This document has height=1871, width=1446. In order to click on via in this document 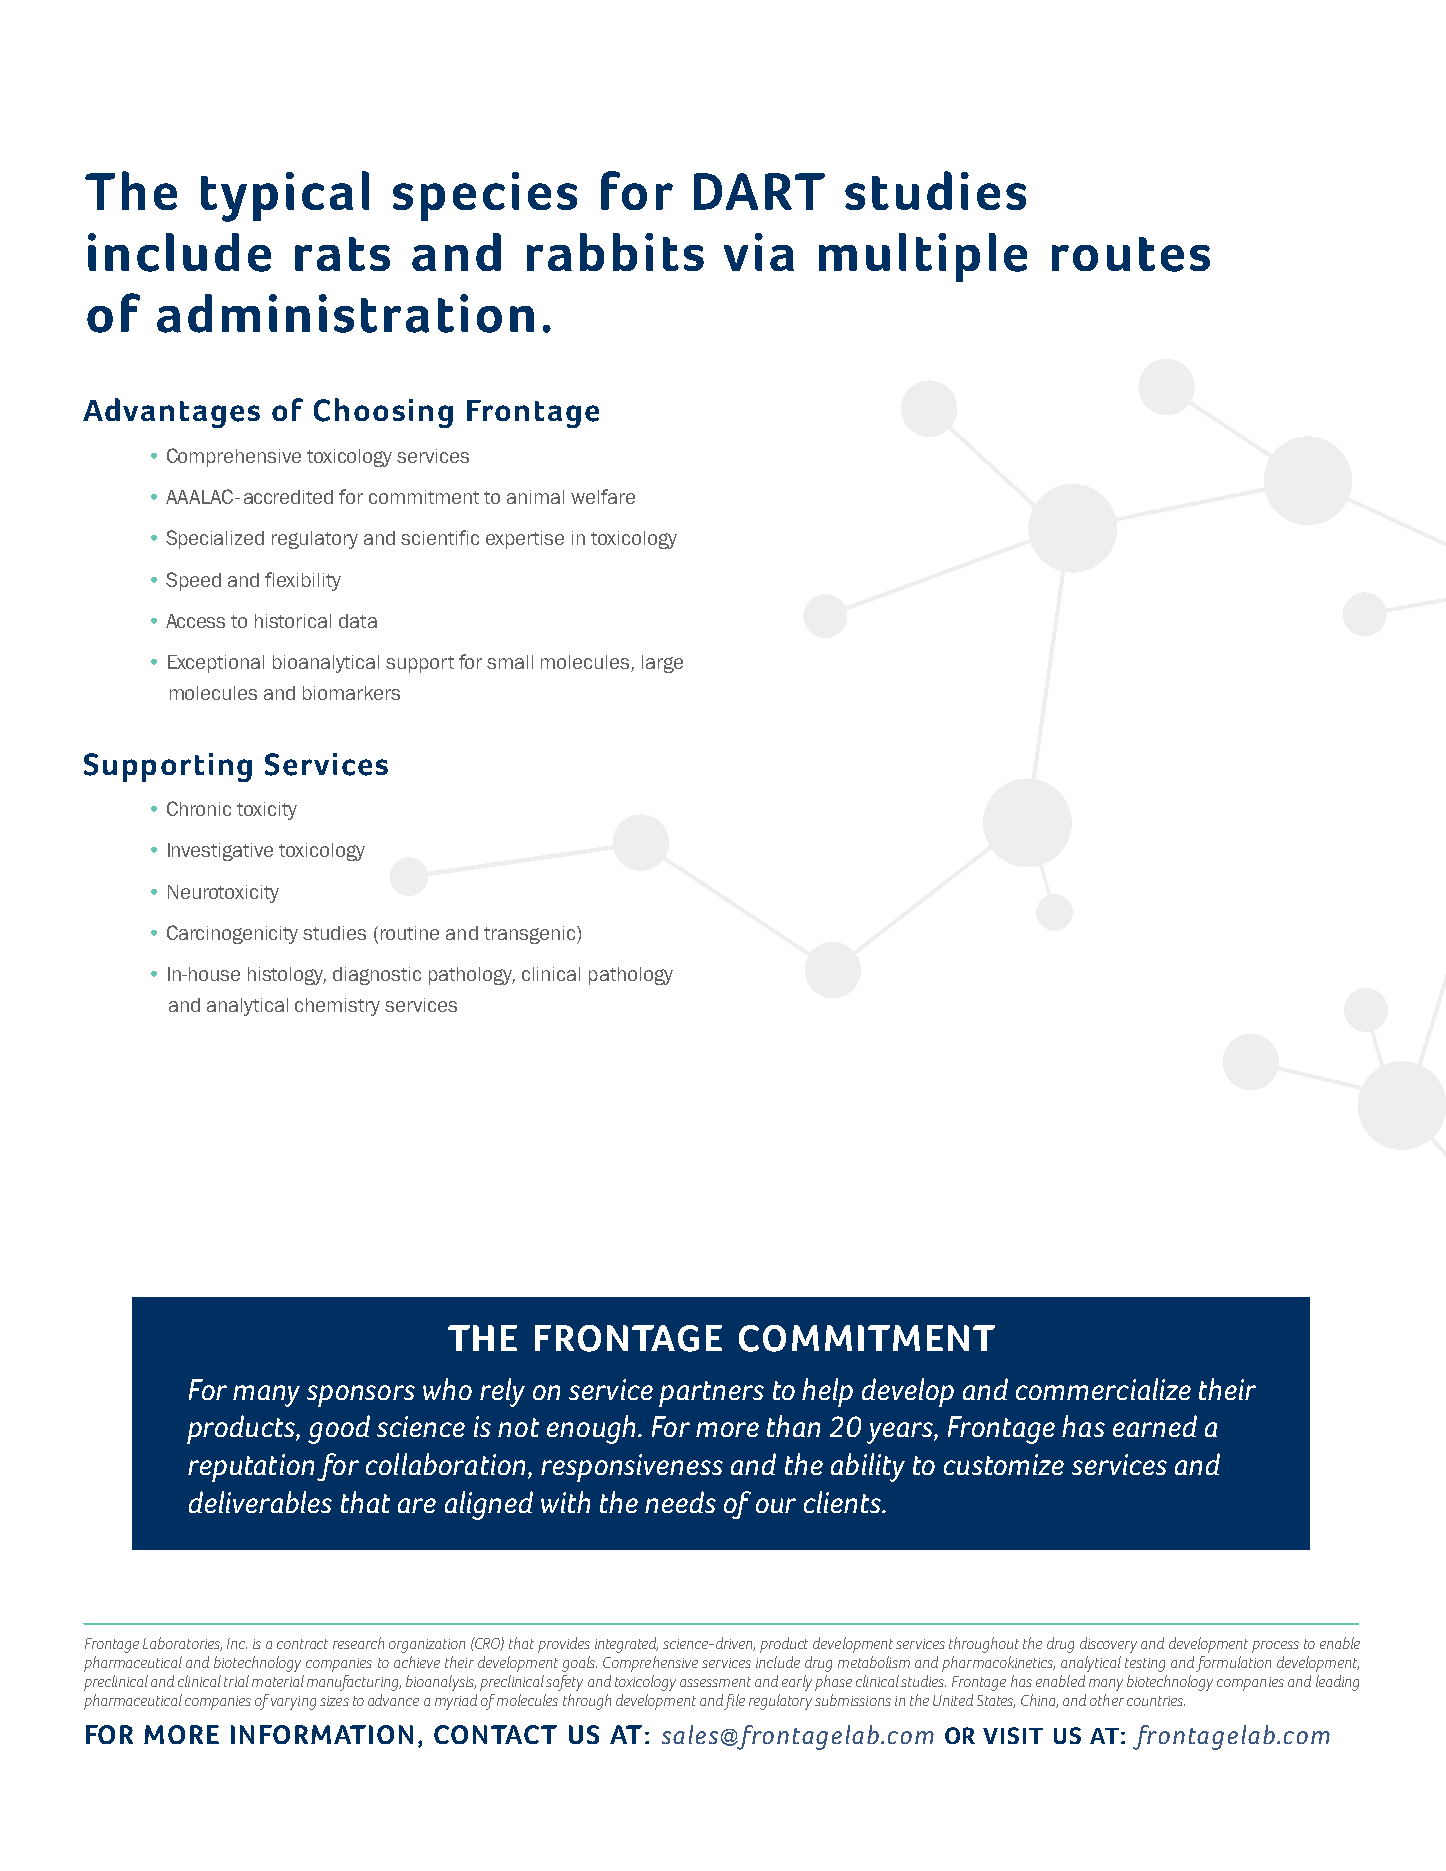, I will do `click(759, 252)`.
